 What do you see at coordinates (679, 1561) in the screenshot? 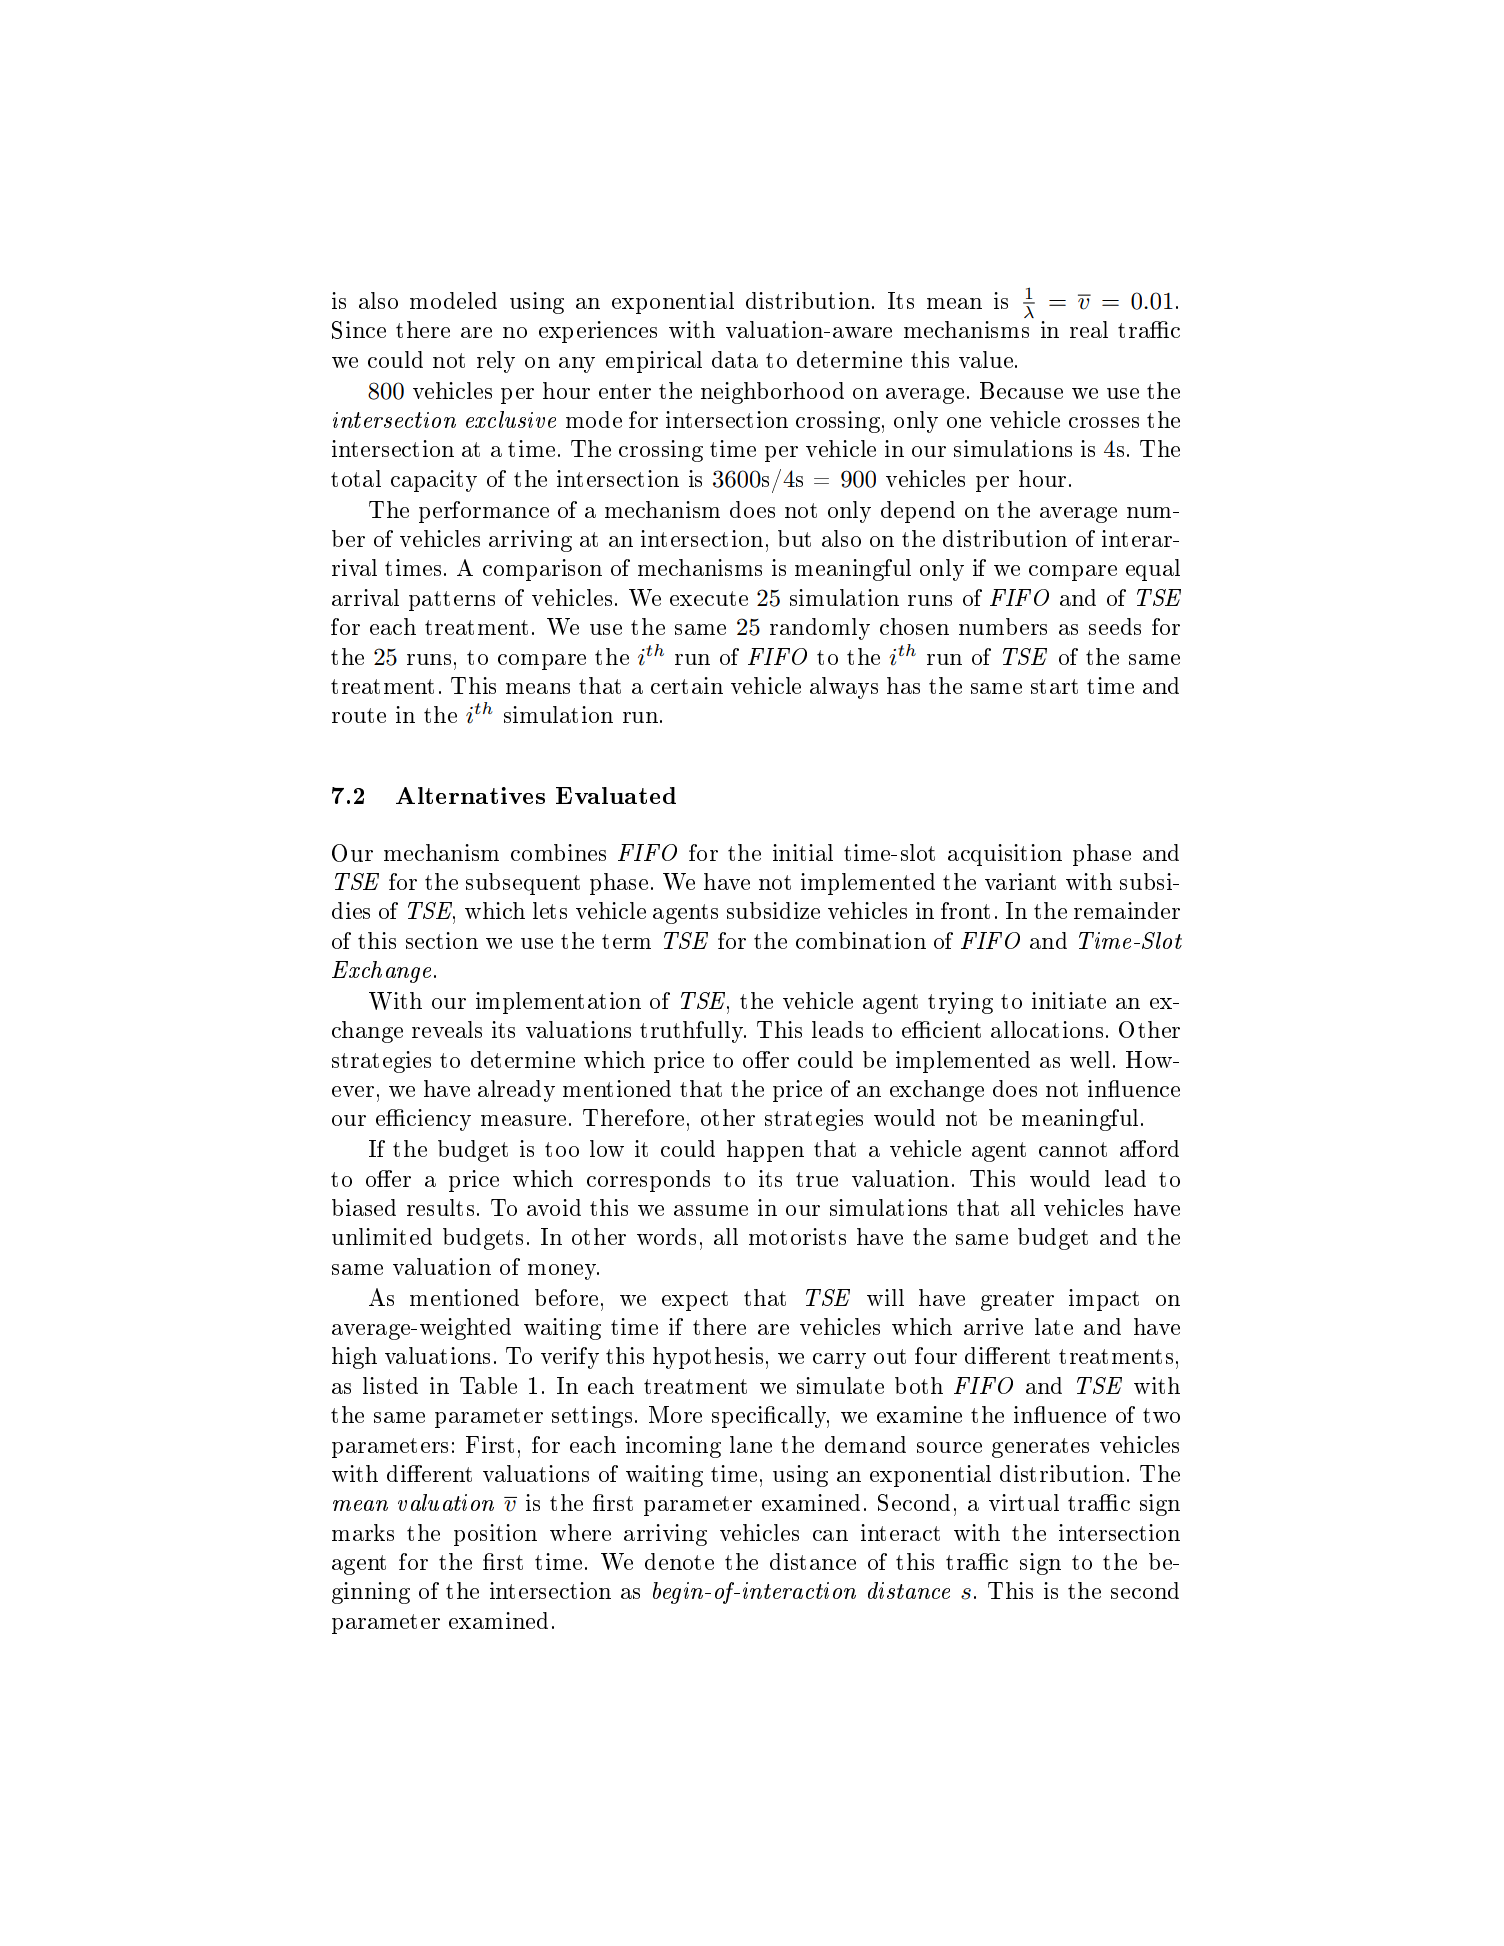
I see `denote` at bounding box center [679, 1561].
